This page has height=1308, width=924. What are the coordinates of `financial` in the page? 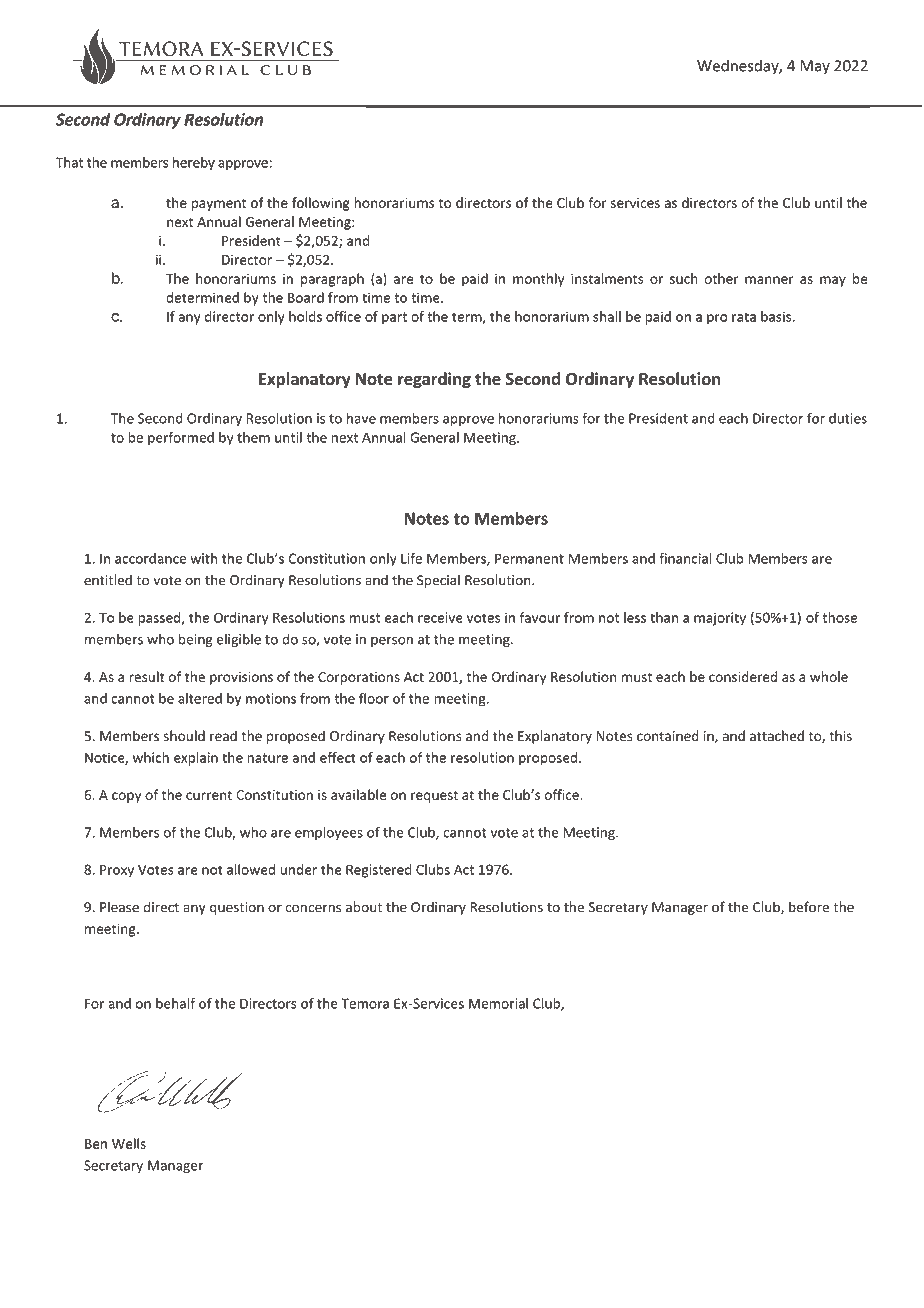 It's located at (685, 558).
